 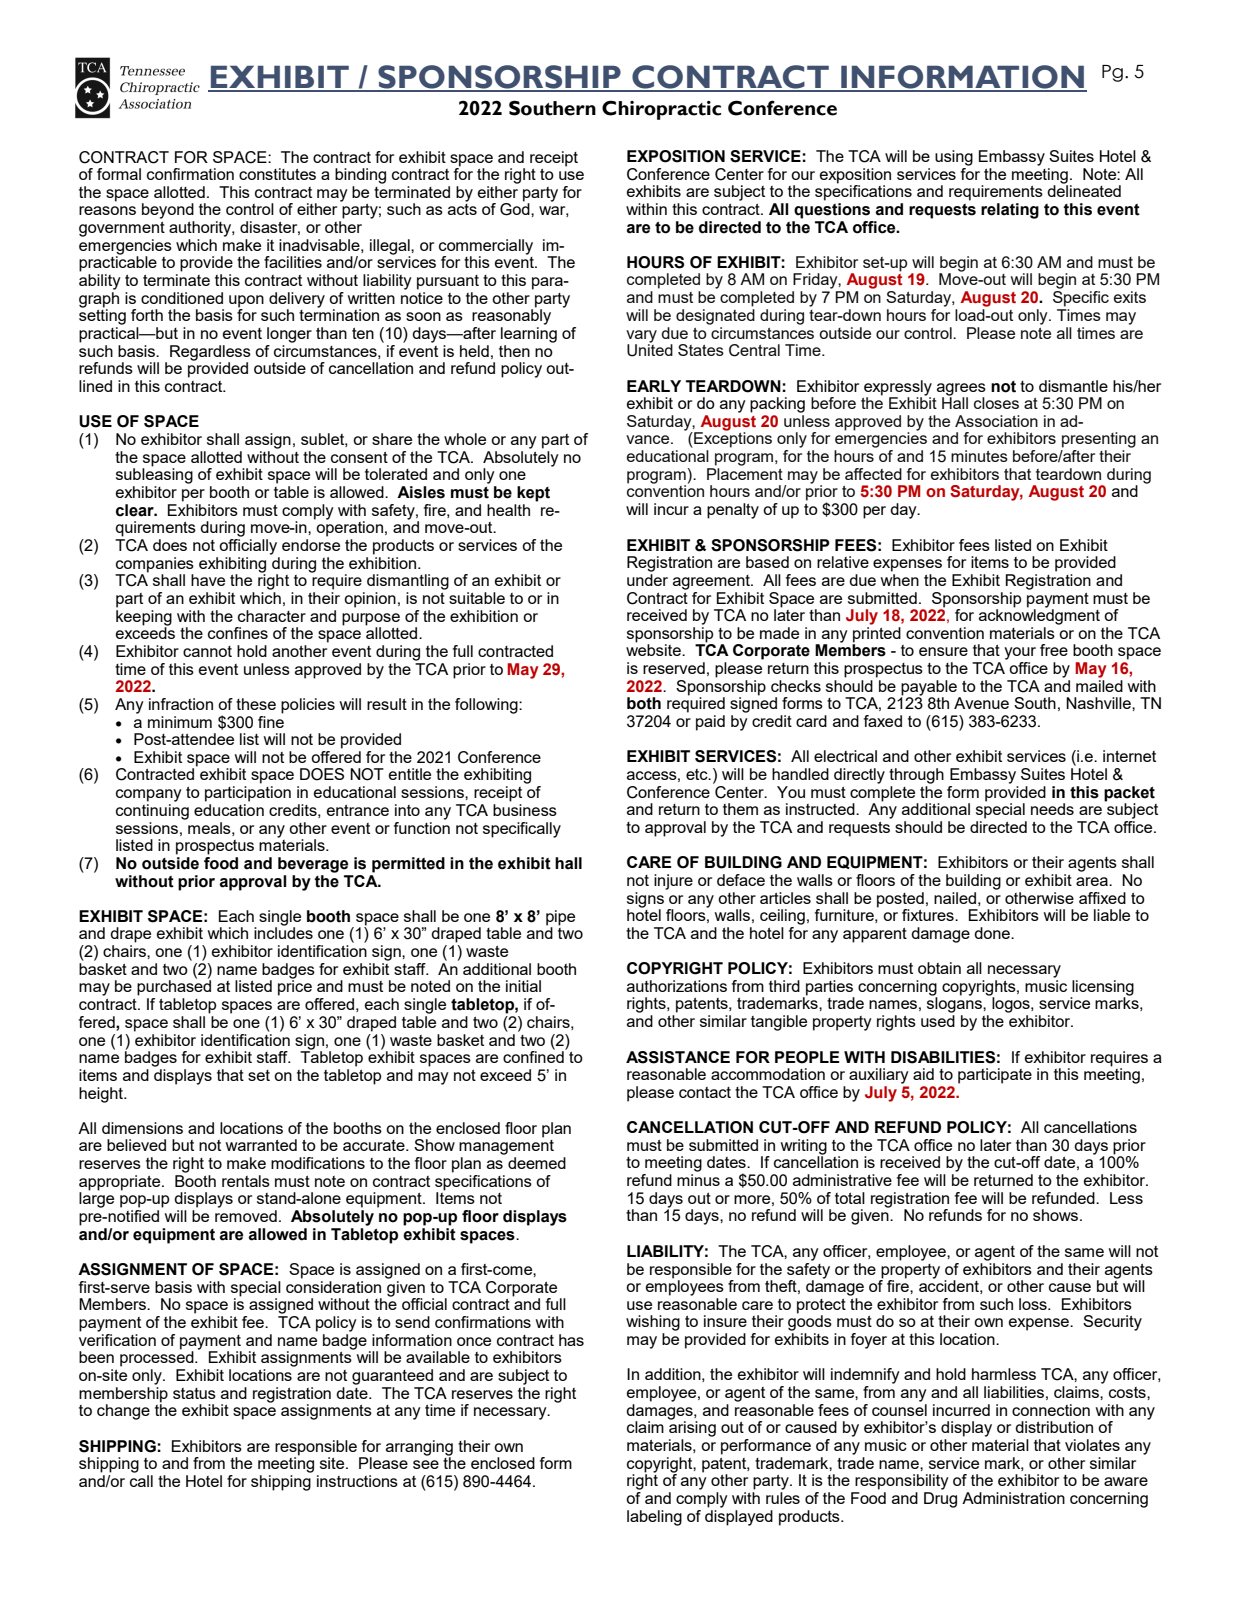 What do you see at coordinates (1013, 1498) in the image?
I see `Administration` at bounding box center [1013, 1498].
